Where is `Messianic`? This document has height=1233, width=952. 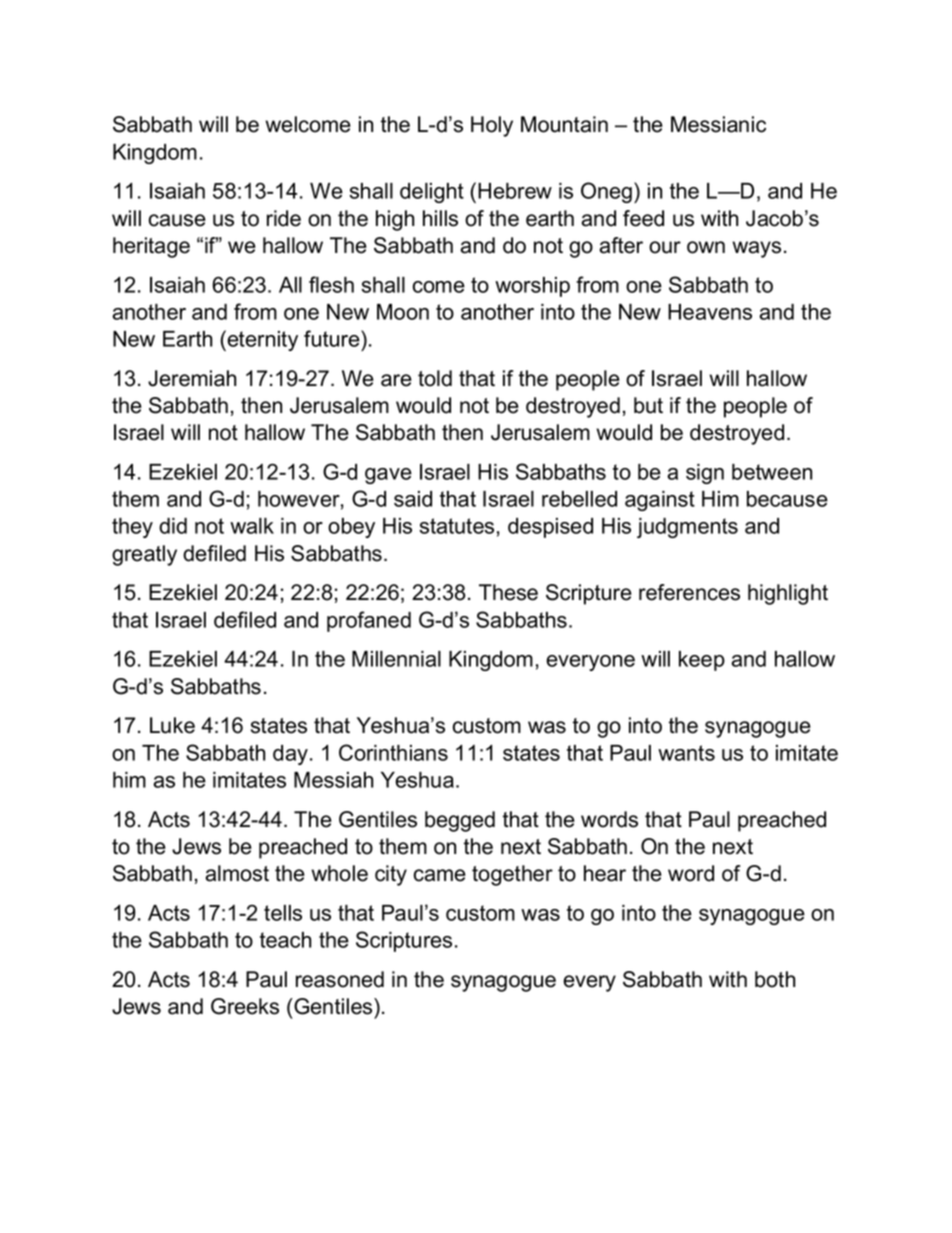
Messianic is located at coordinates (718, 124).
